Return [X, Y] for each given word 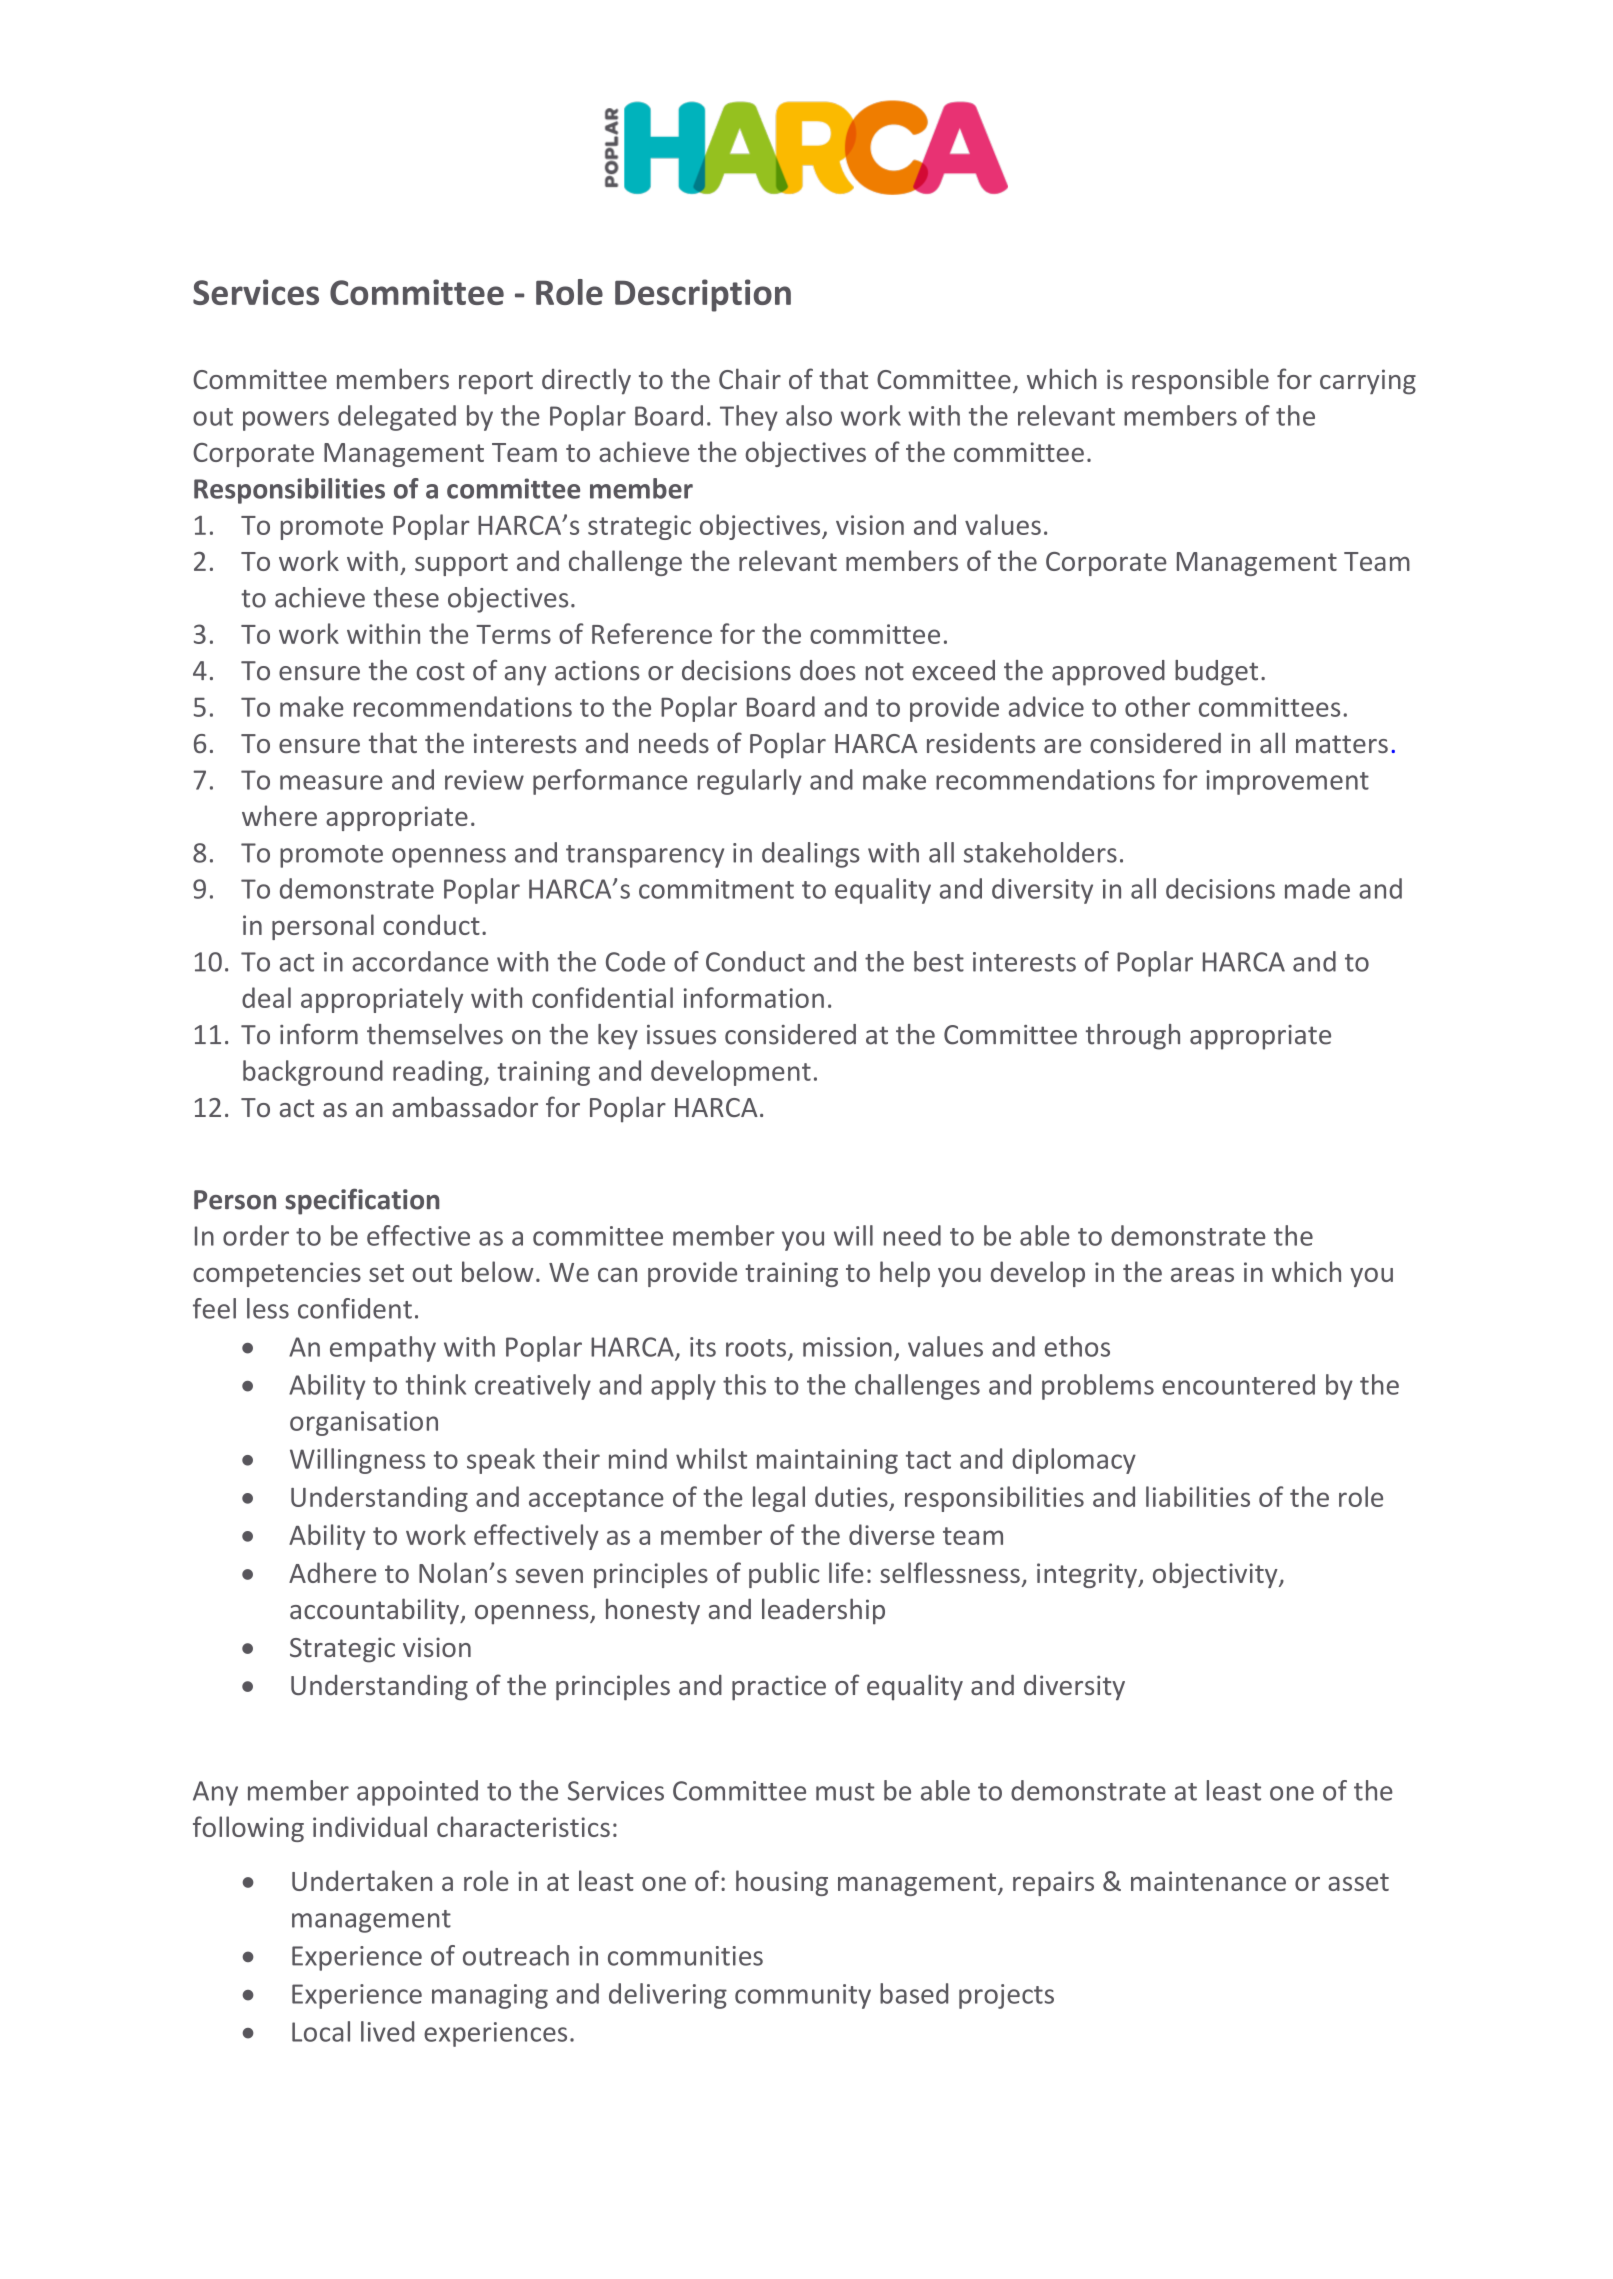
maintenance [1208, 1881]
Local [321, 2031]
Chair [750, 378]
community [803, 1996]
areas [1202, 1275]
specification [363, 1201]
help [905, 1274]
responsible [1200, 381]
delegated [397, 418]
